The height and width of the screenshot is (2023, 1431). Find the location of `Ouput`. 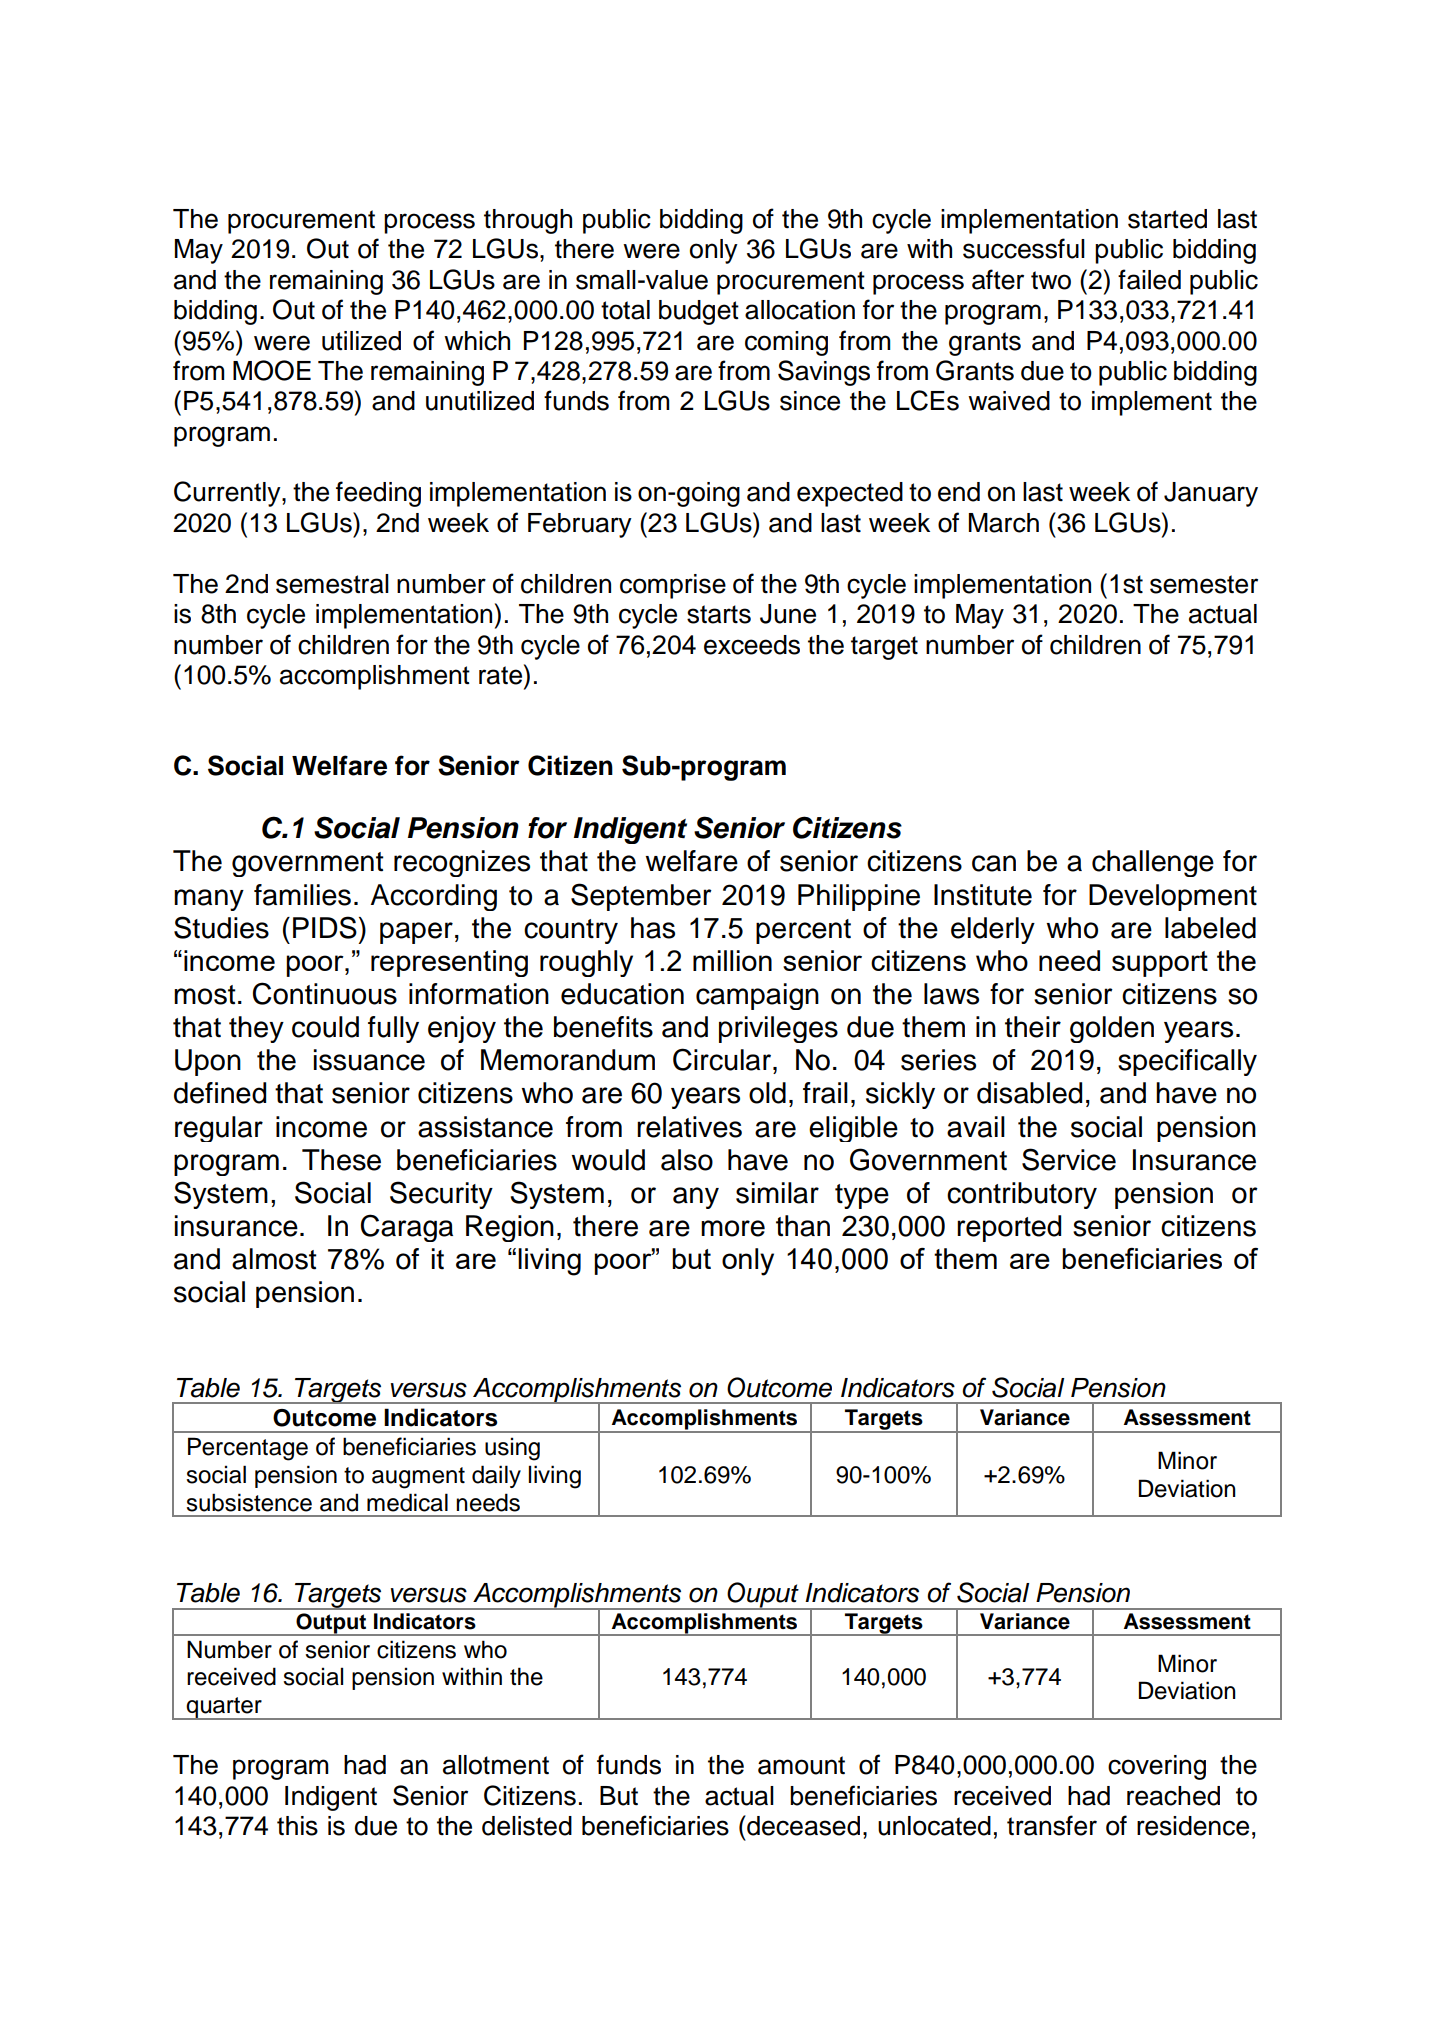

Ouput is located at coordinates (763, 1596).
